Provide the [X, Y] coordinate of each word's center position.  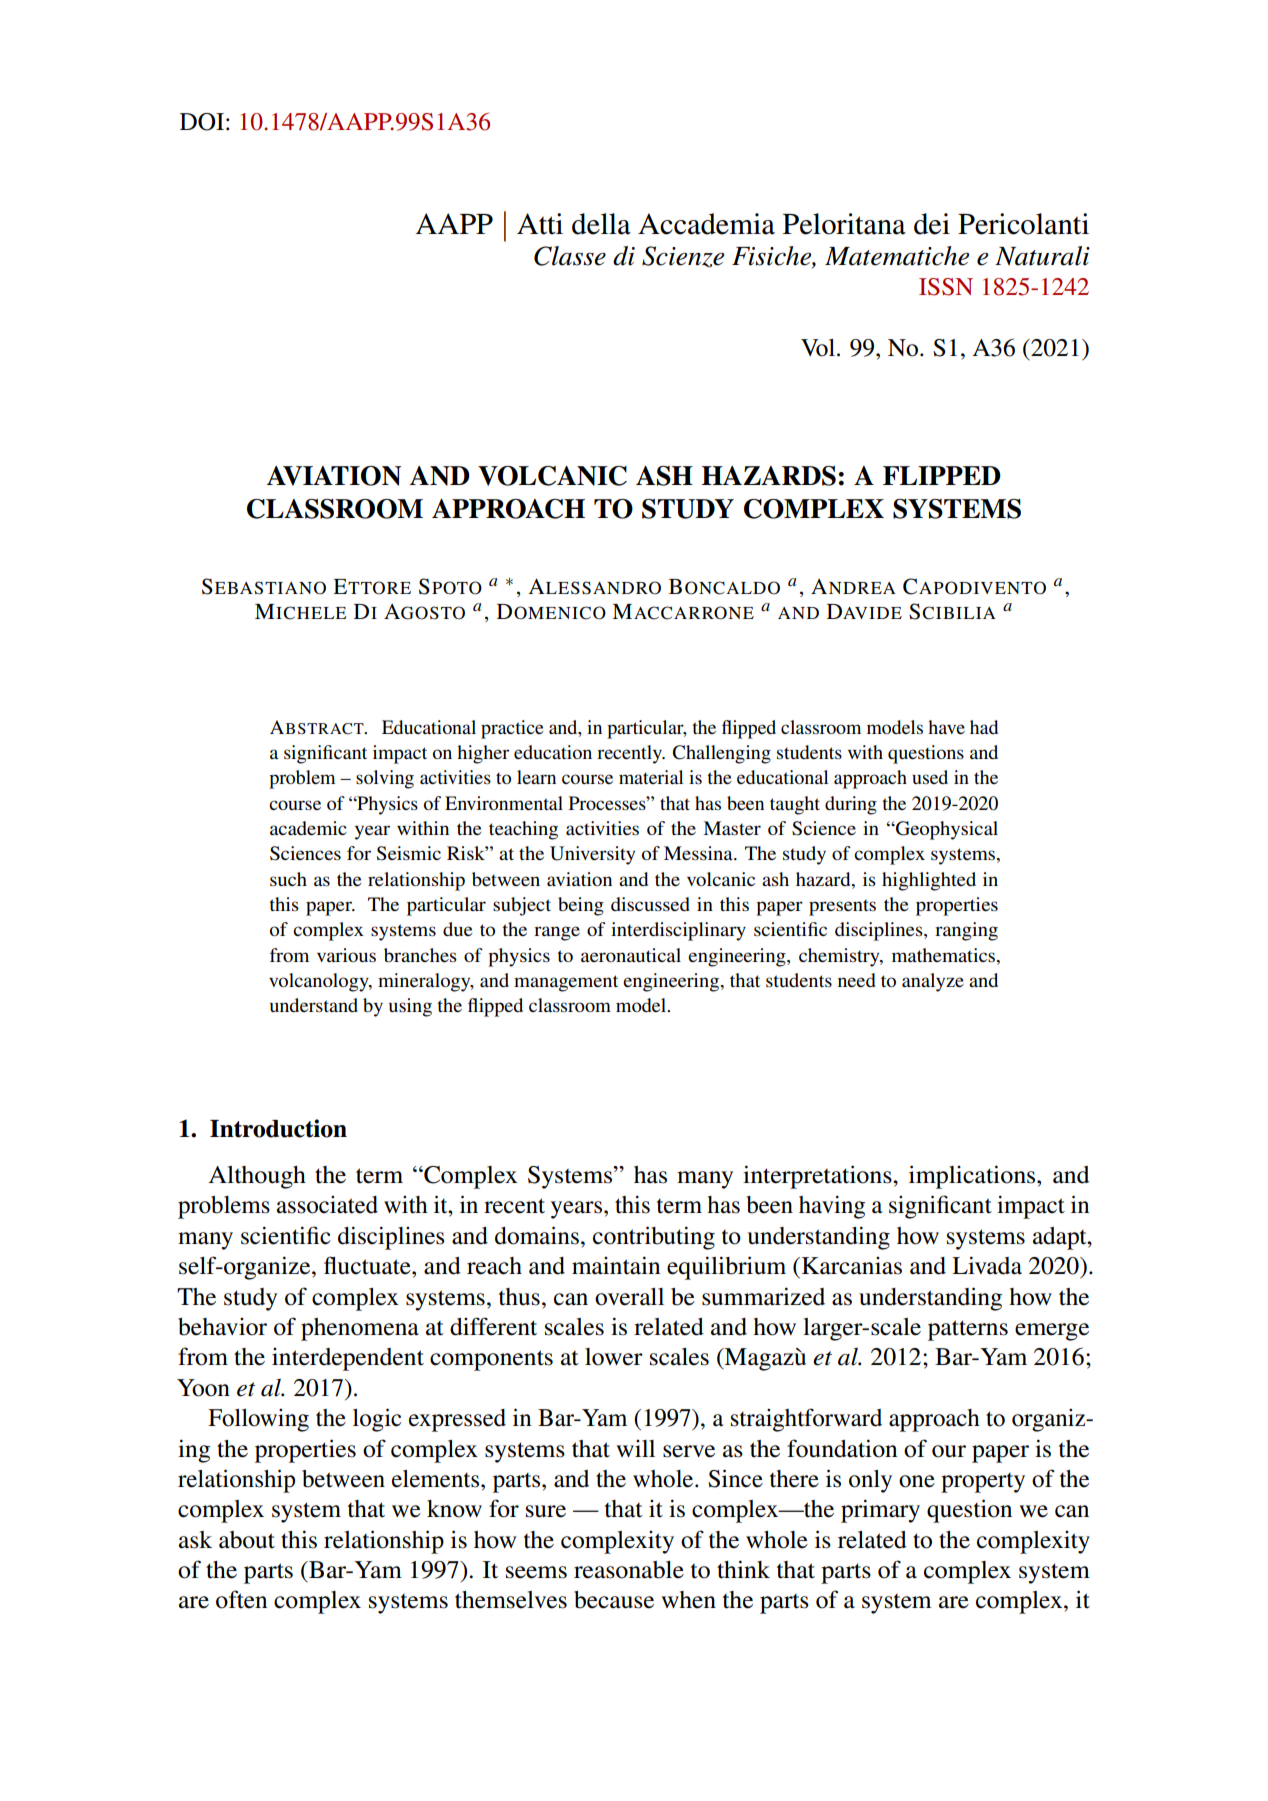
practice [512, 729]
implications [973, 1177]
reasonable [629, 1570]
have [946, 727]
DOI [202, 122]
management [566, 983]
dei [932, 224]
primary [880, 1511]
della [601, 224]
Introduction [278, 1128]
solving [385, 779]
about [247, 1540]
